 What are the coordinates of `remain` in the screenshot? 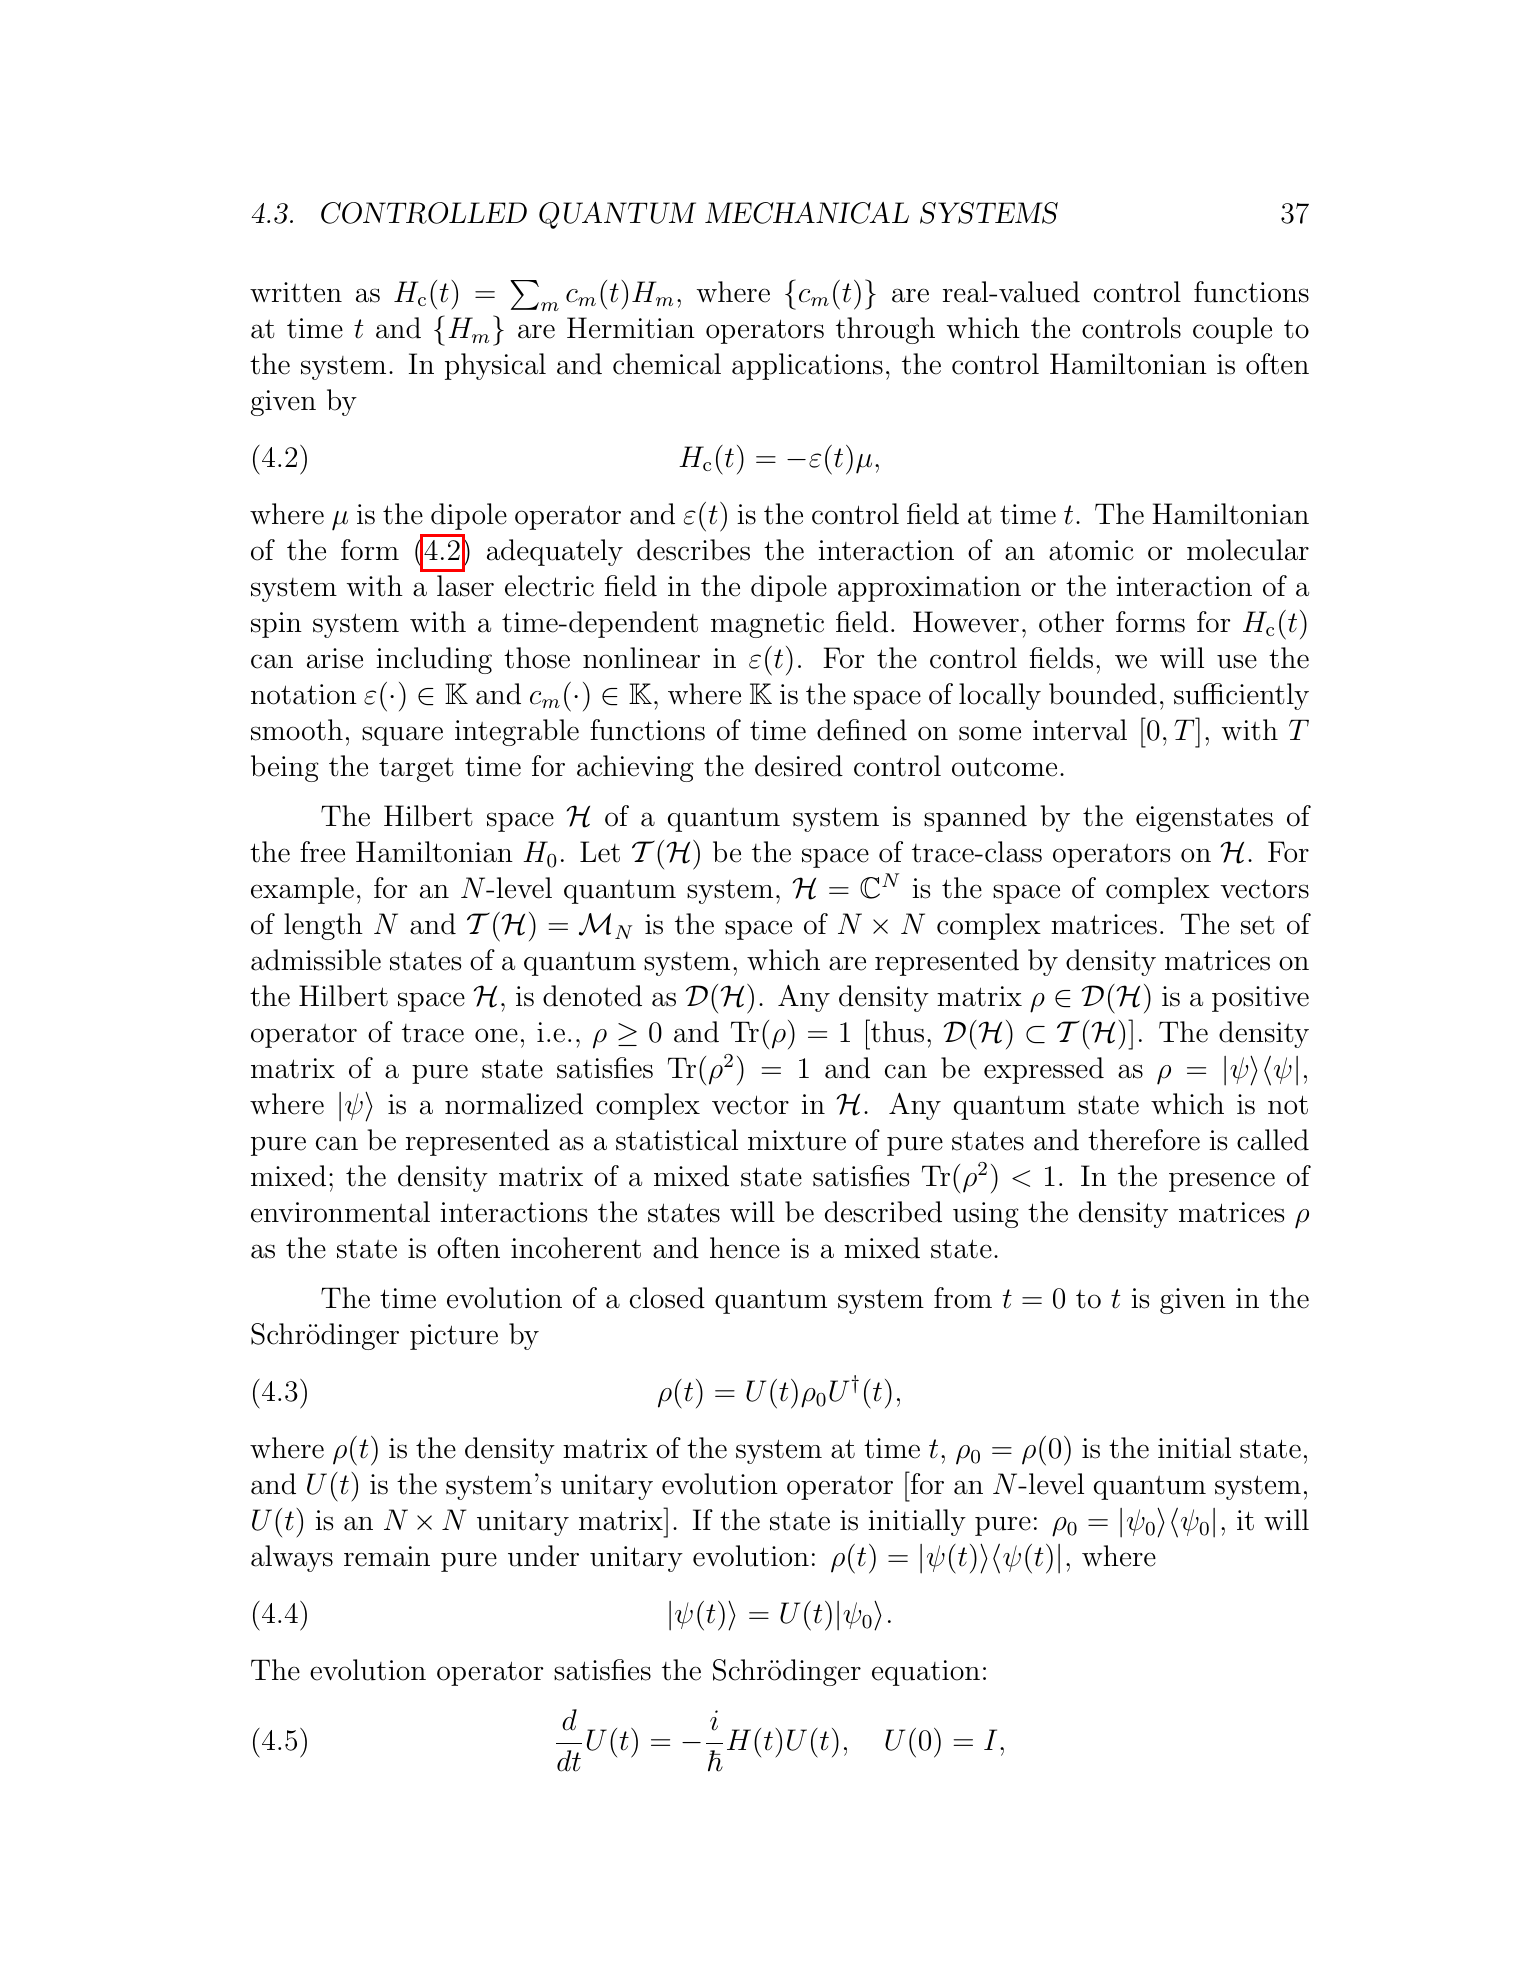 It's located at (387, 1556).
